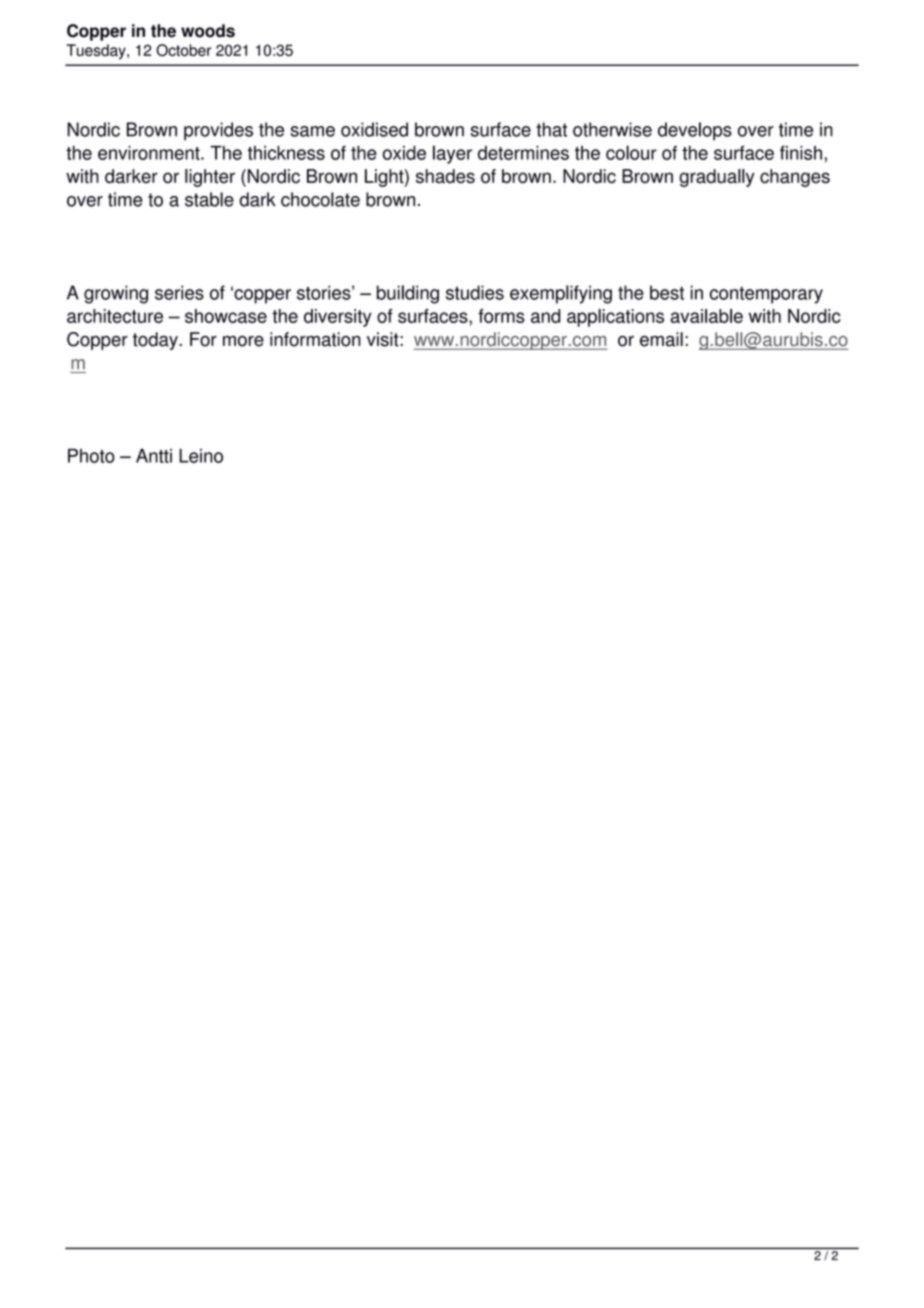  I want to click on develops, so click(695, 131).
